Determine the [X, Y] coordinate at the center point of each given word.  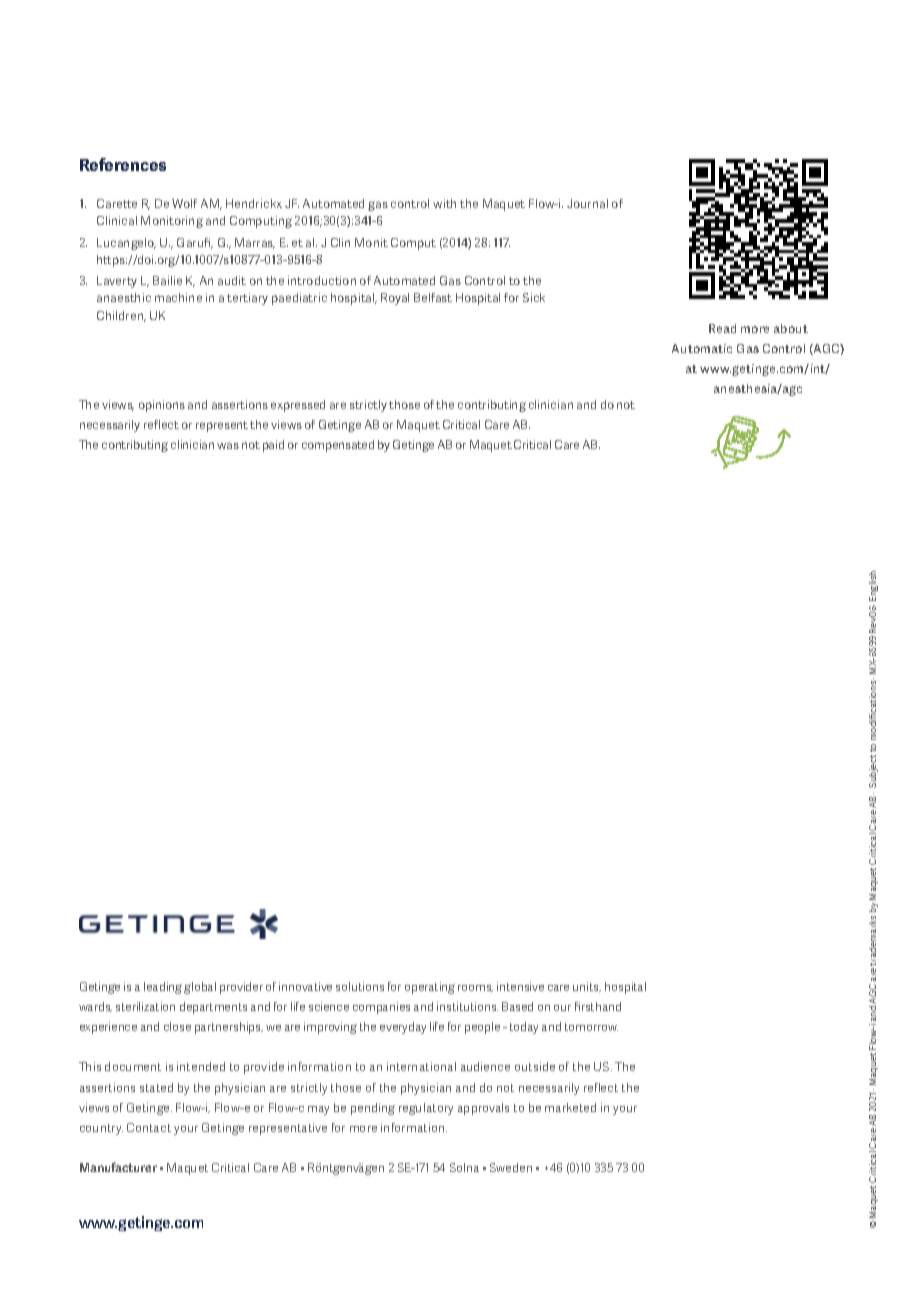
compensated [338, 446]
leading [163, 988]
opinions [162, 406]
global [200, 988]
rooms [475, 988]
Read [722, 328]
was [228, 445]
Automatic [702, 348]
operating [430, 988]
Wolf [184, 203]
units [587, 987]
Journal [587, 203]
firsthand [598, 1006]
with [444, 203]
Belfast [433, 297]
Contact [149, 1127]
